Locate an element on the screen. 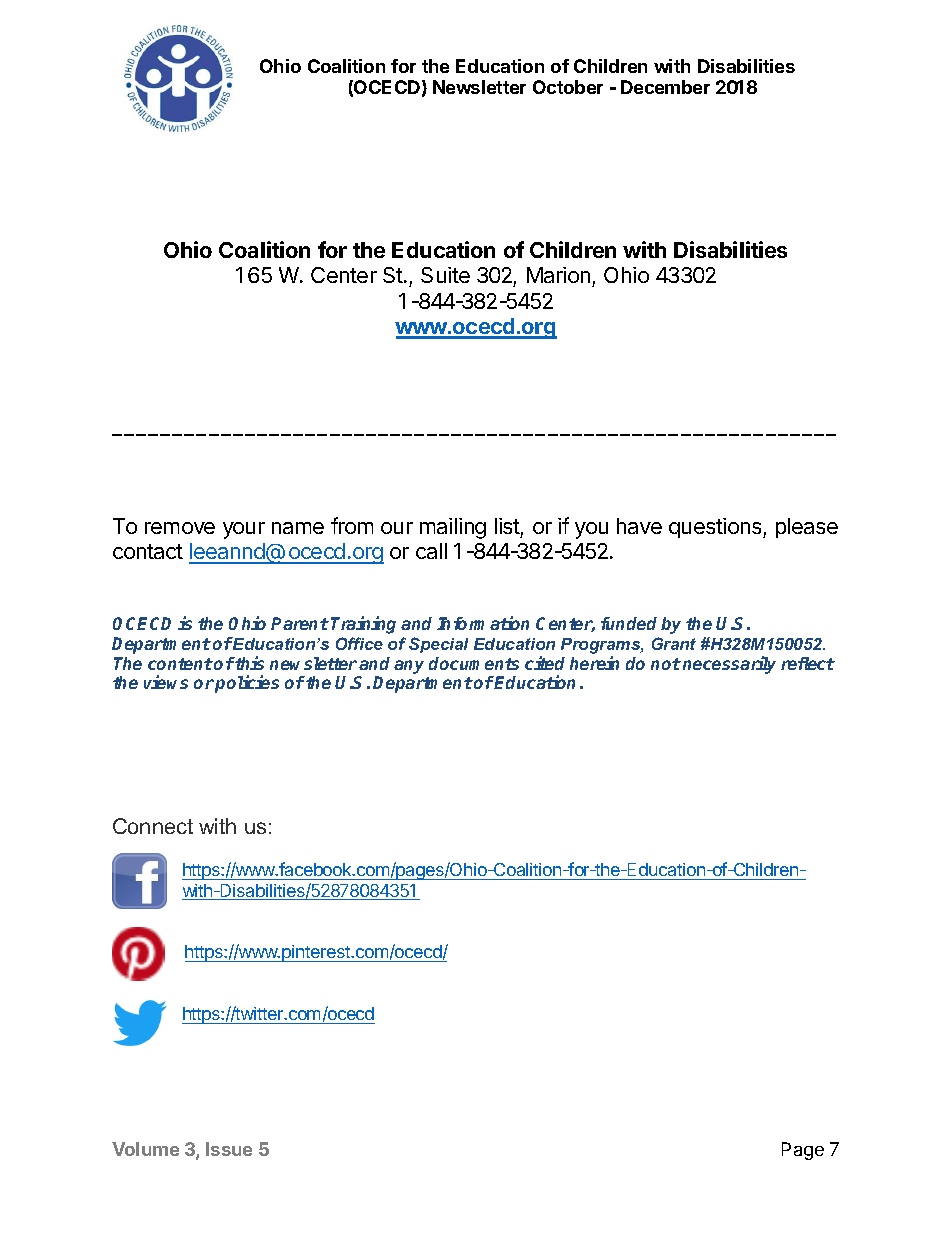  mailing is located at coordinates (453, 528).
